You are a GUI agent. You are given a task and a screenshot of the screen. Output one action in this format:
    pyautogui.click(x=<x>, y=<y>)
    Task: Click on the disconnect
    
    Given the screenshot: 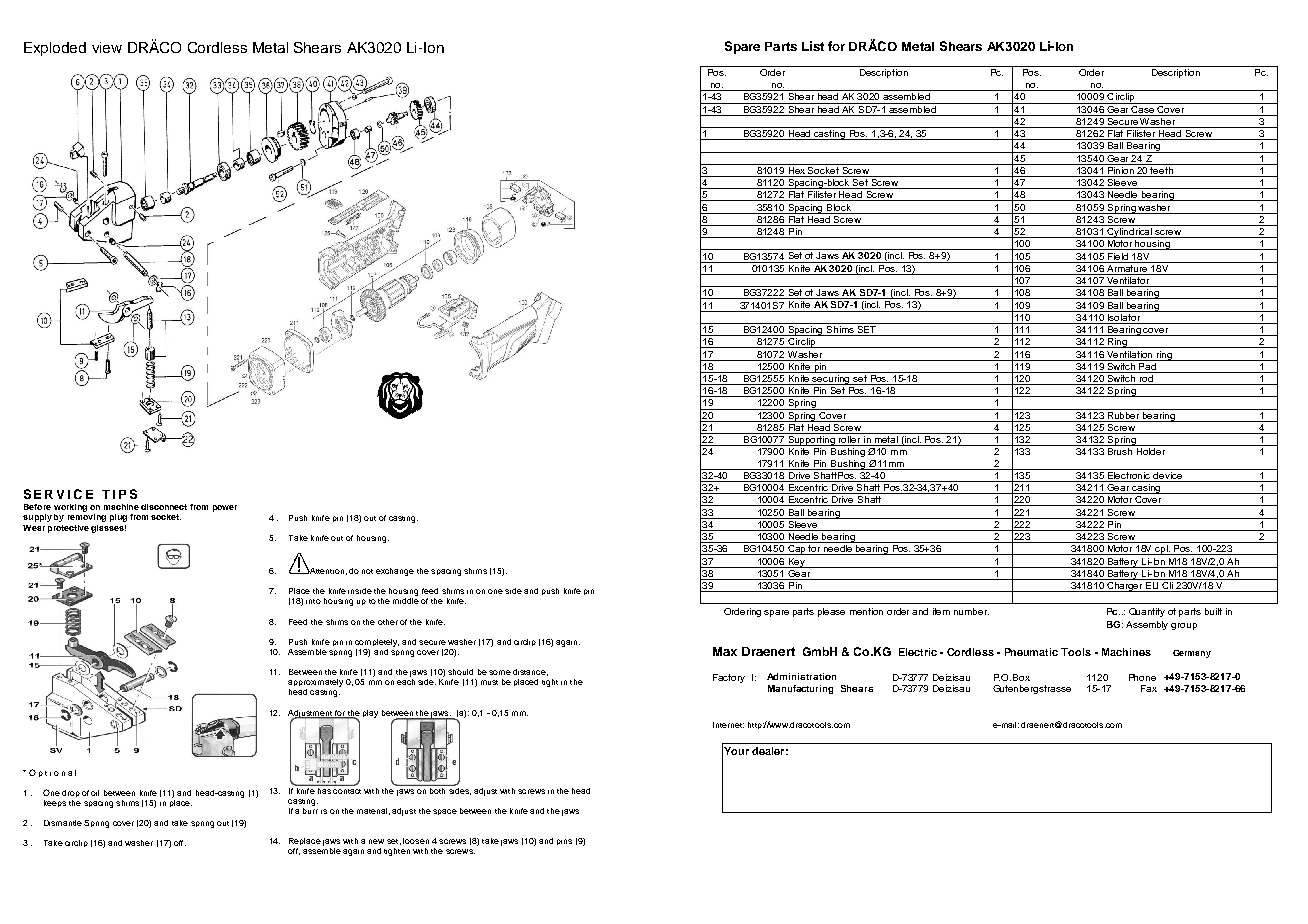 What is the action you would take?
    pyautogui.click(x=164, y=507)
